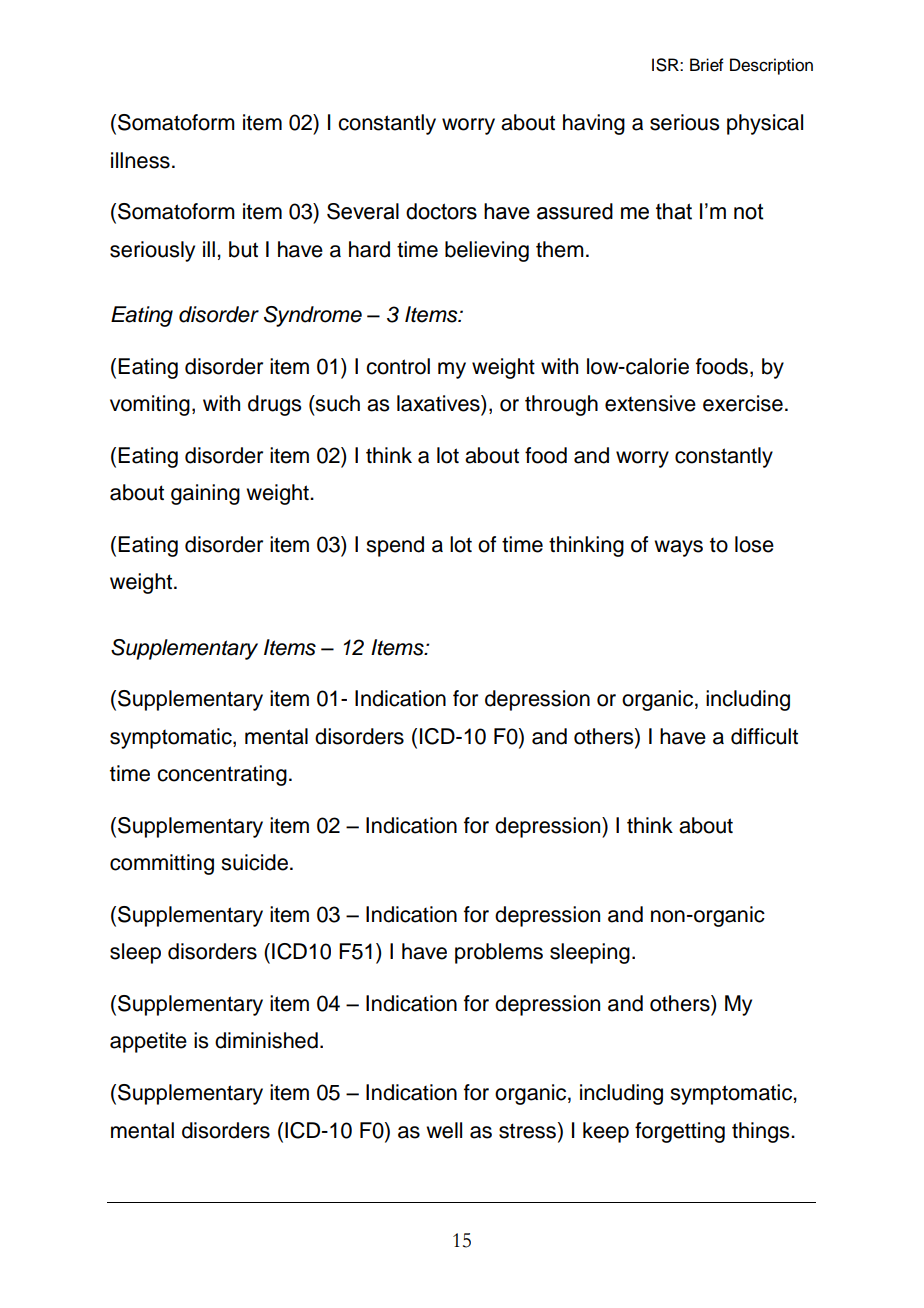 The width and height of the screenshot is (924, 1308). I want to click on diminished, so click(266, 1040).
